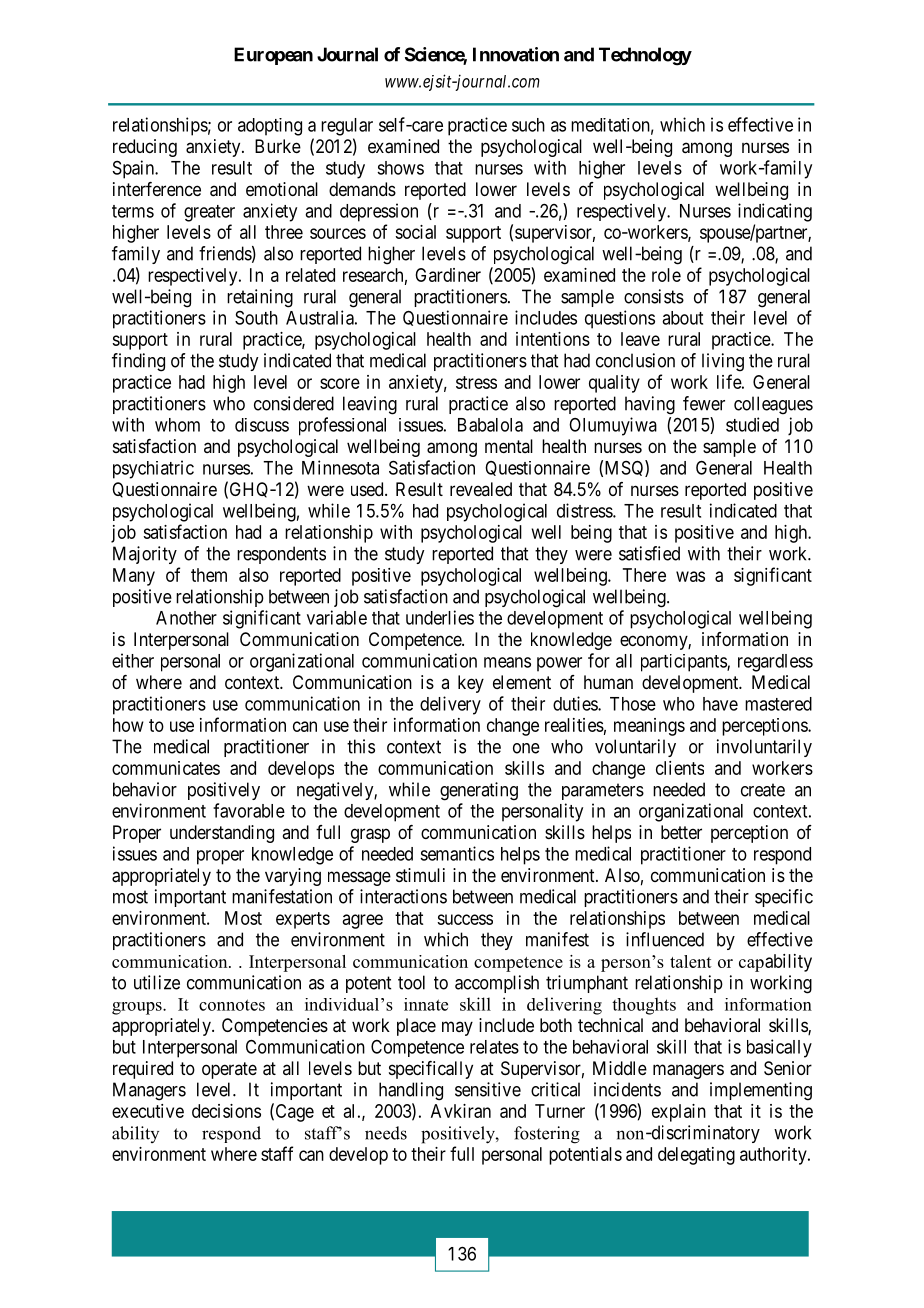  Describe the element at coordinates (516, 54) in the page. I see `Innovation` at that location.
